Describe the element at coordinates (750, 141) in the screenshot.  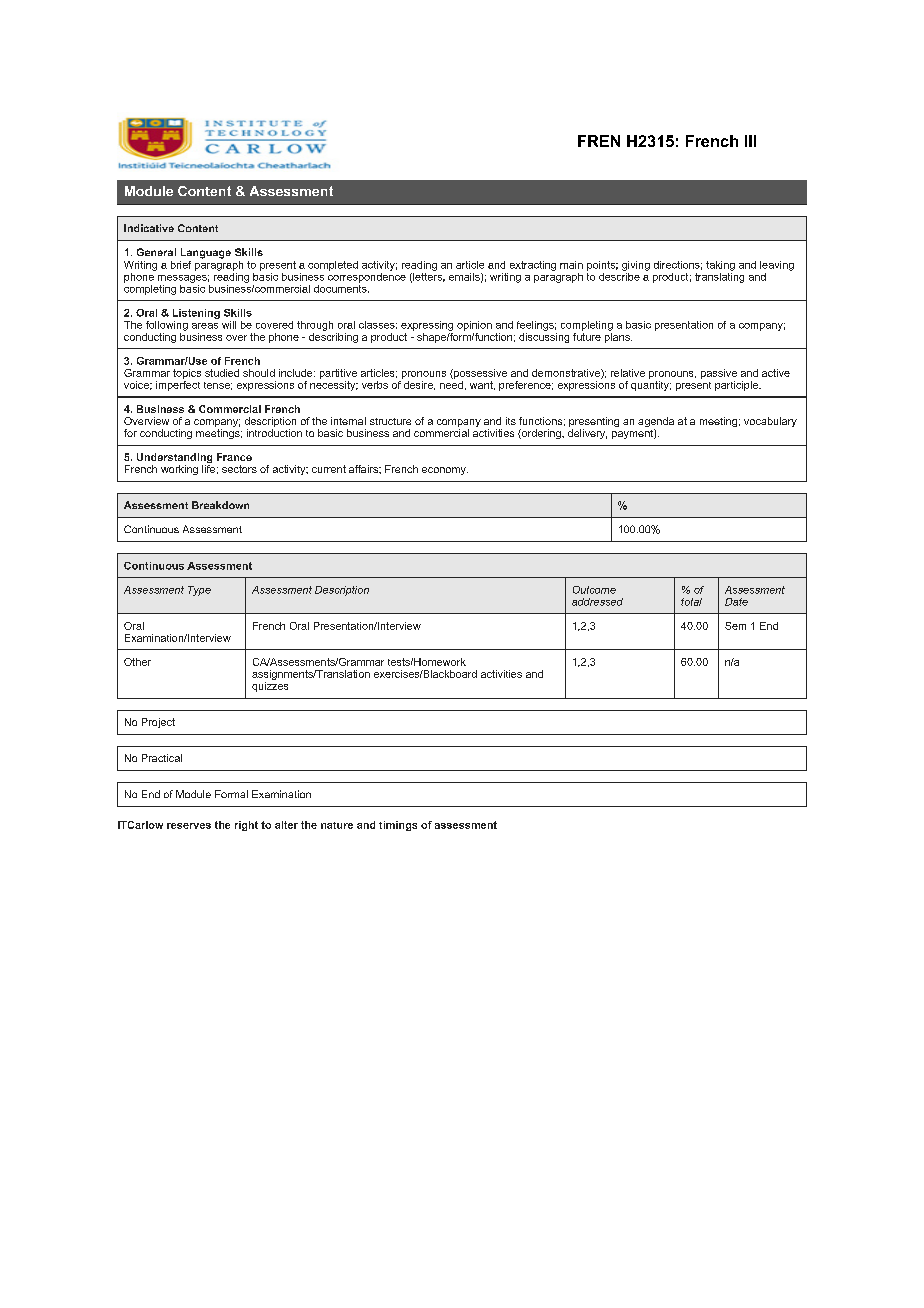
I see `III` at that location.
